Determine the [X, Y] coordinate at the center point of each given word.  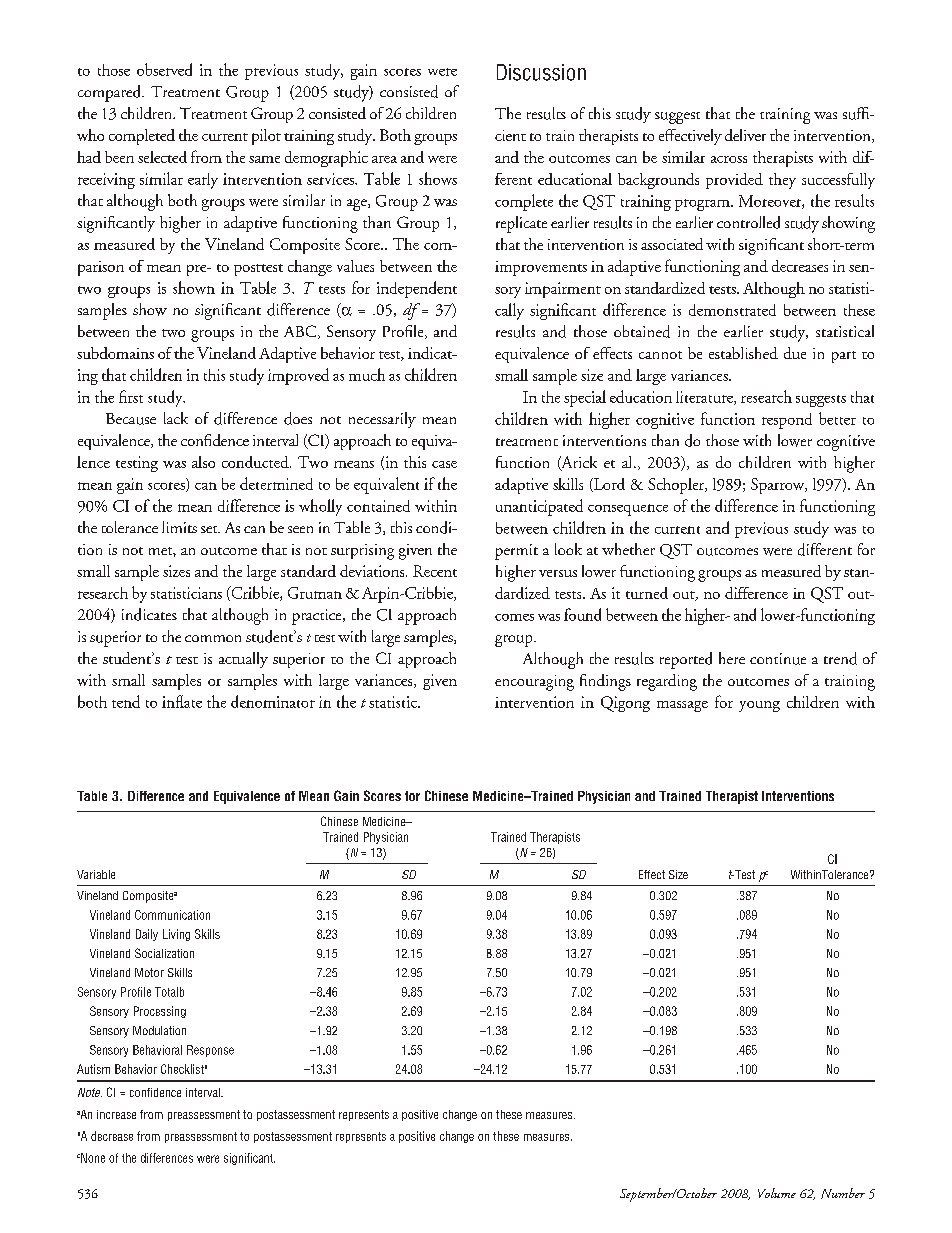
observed [164, 69]
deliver [745, 135]
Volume [777, 1193]
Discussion [541, 72]
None [92, 1158]
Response [210, 1051]
